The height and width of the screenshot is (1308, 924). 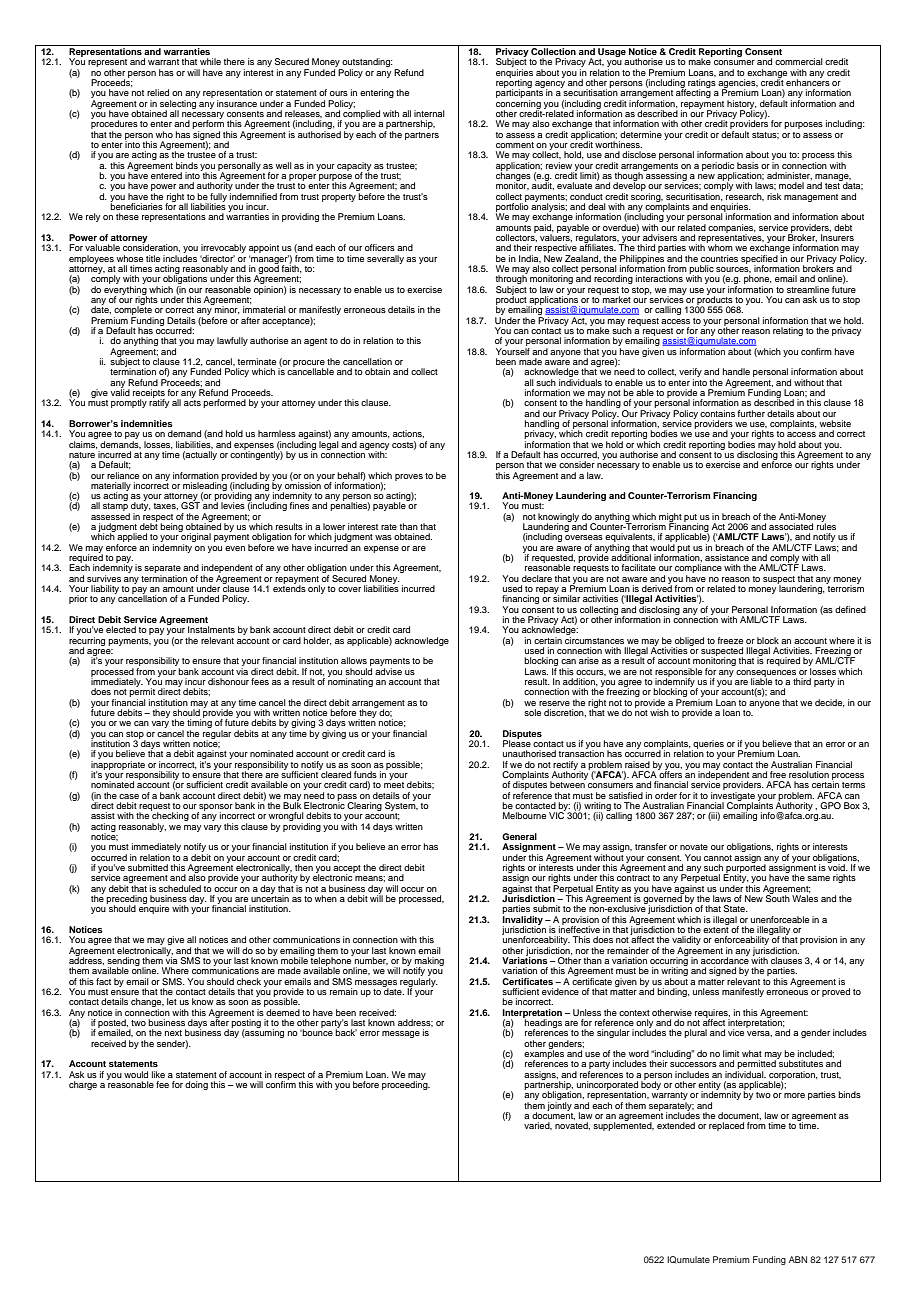 What do you see at coordinates (429, 113) in the screenshot?
I see `internal` at bounding box center [429, 113].
